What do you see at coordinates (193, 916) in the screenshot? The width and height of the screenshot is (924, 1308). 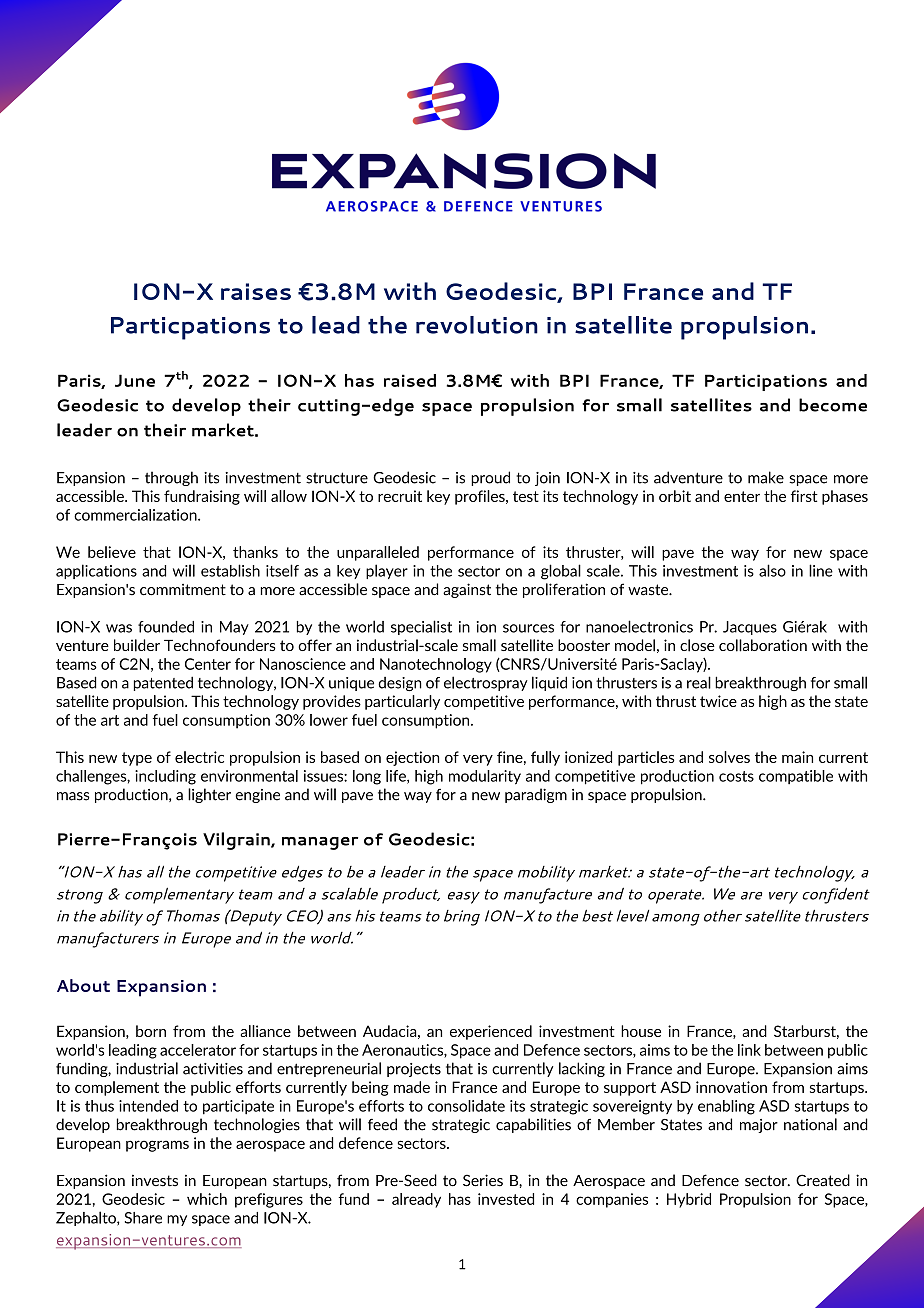 I see `Thomas` at bounding box center [193, 916].
